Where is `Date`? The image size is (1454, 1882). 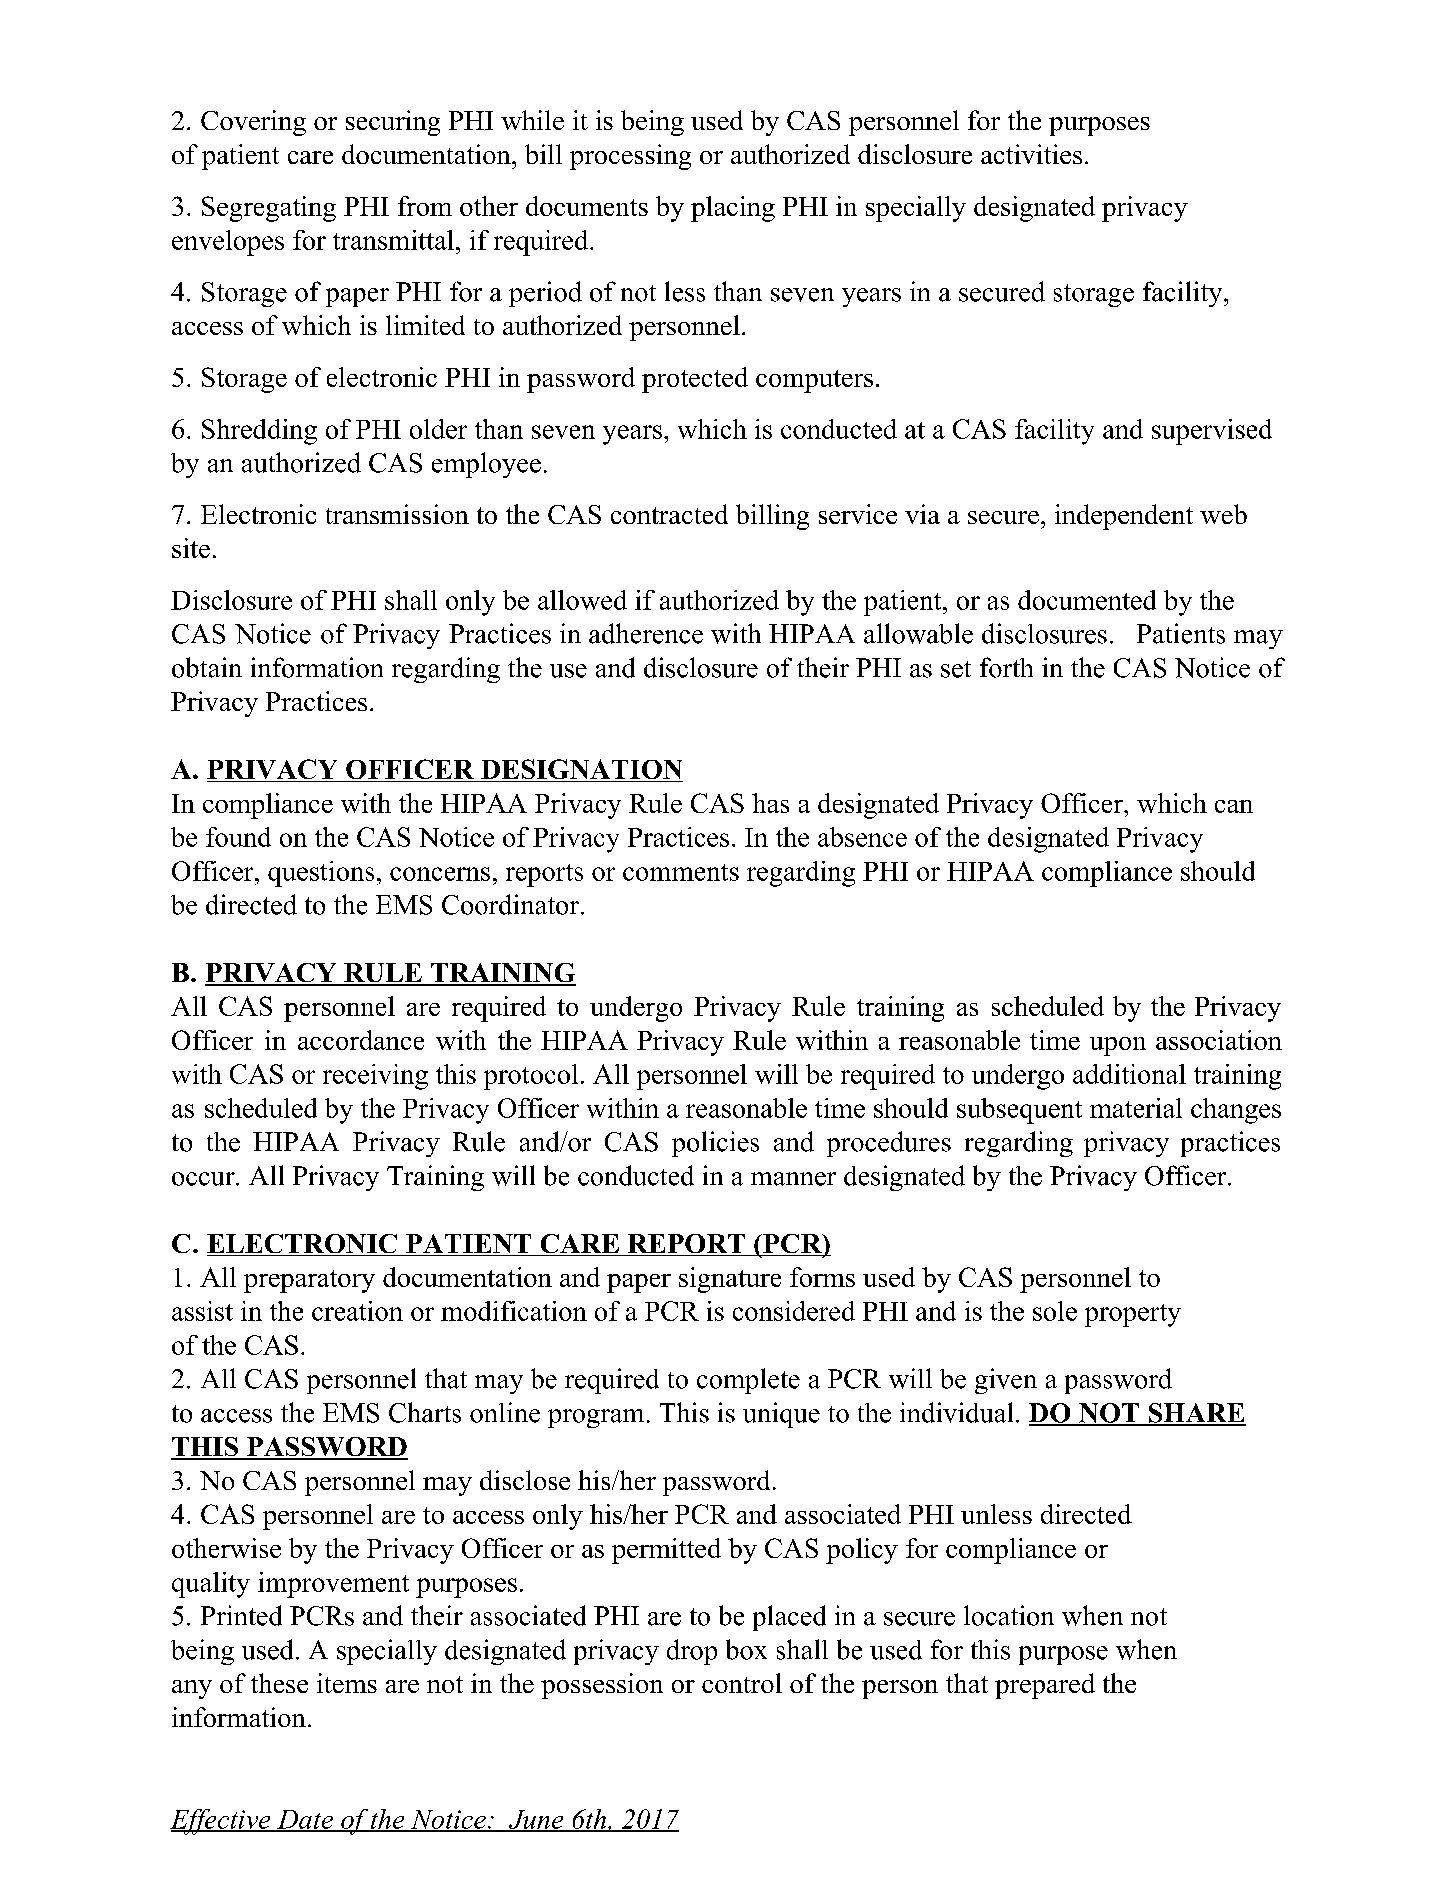 Date is located at coordinates (304, 1820).
